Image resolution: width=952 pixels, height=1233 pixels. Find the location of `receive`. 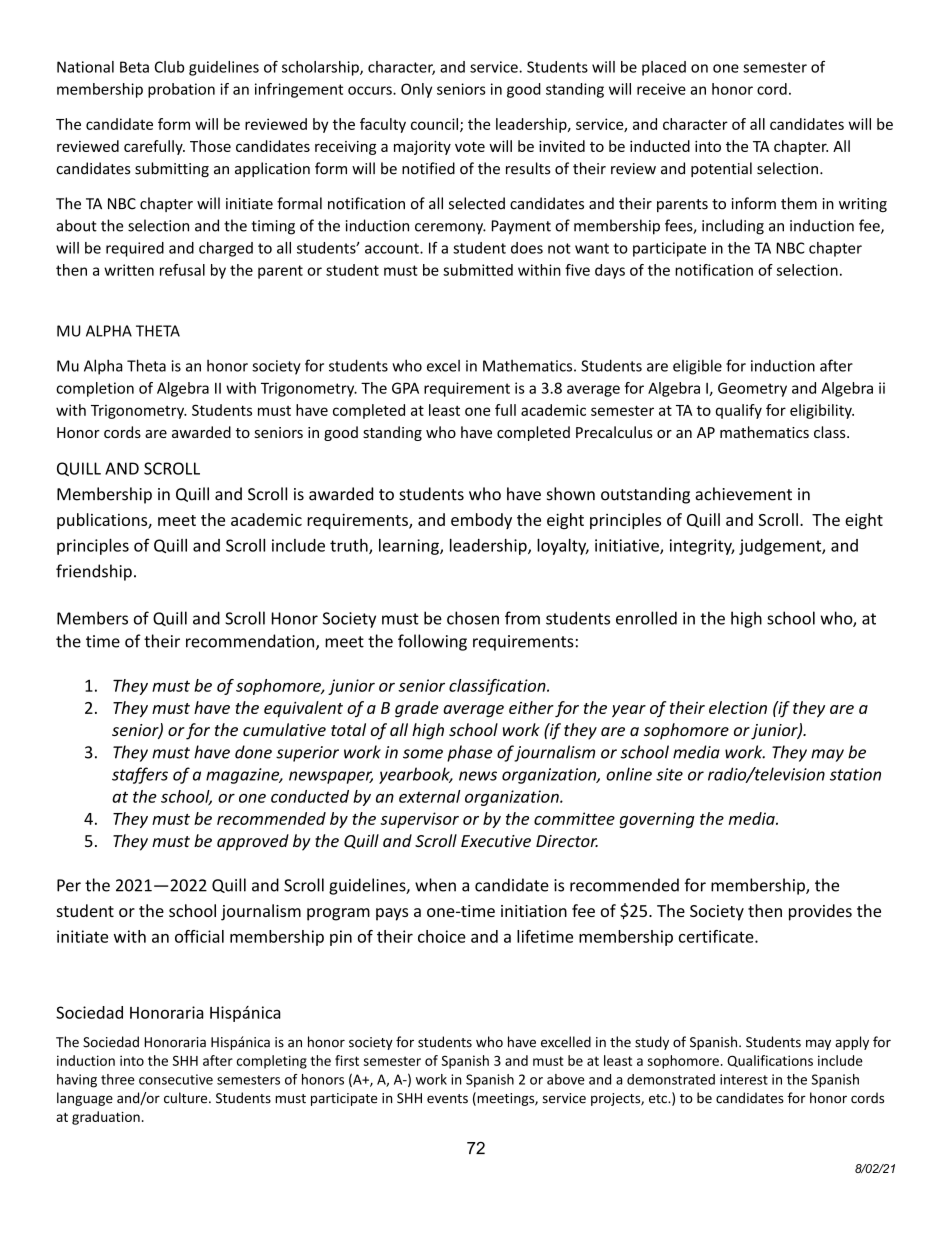

receive is located at coordinates (661, 89).
